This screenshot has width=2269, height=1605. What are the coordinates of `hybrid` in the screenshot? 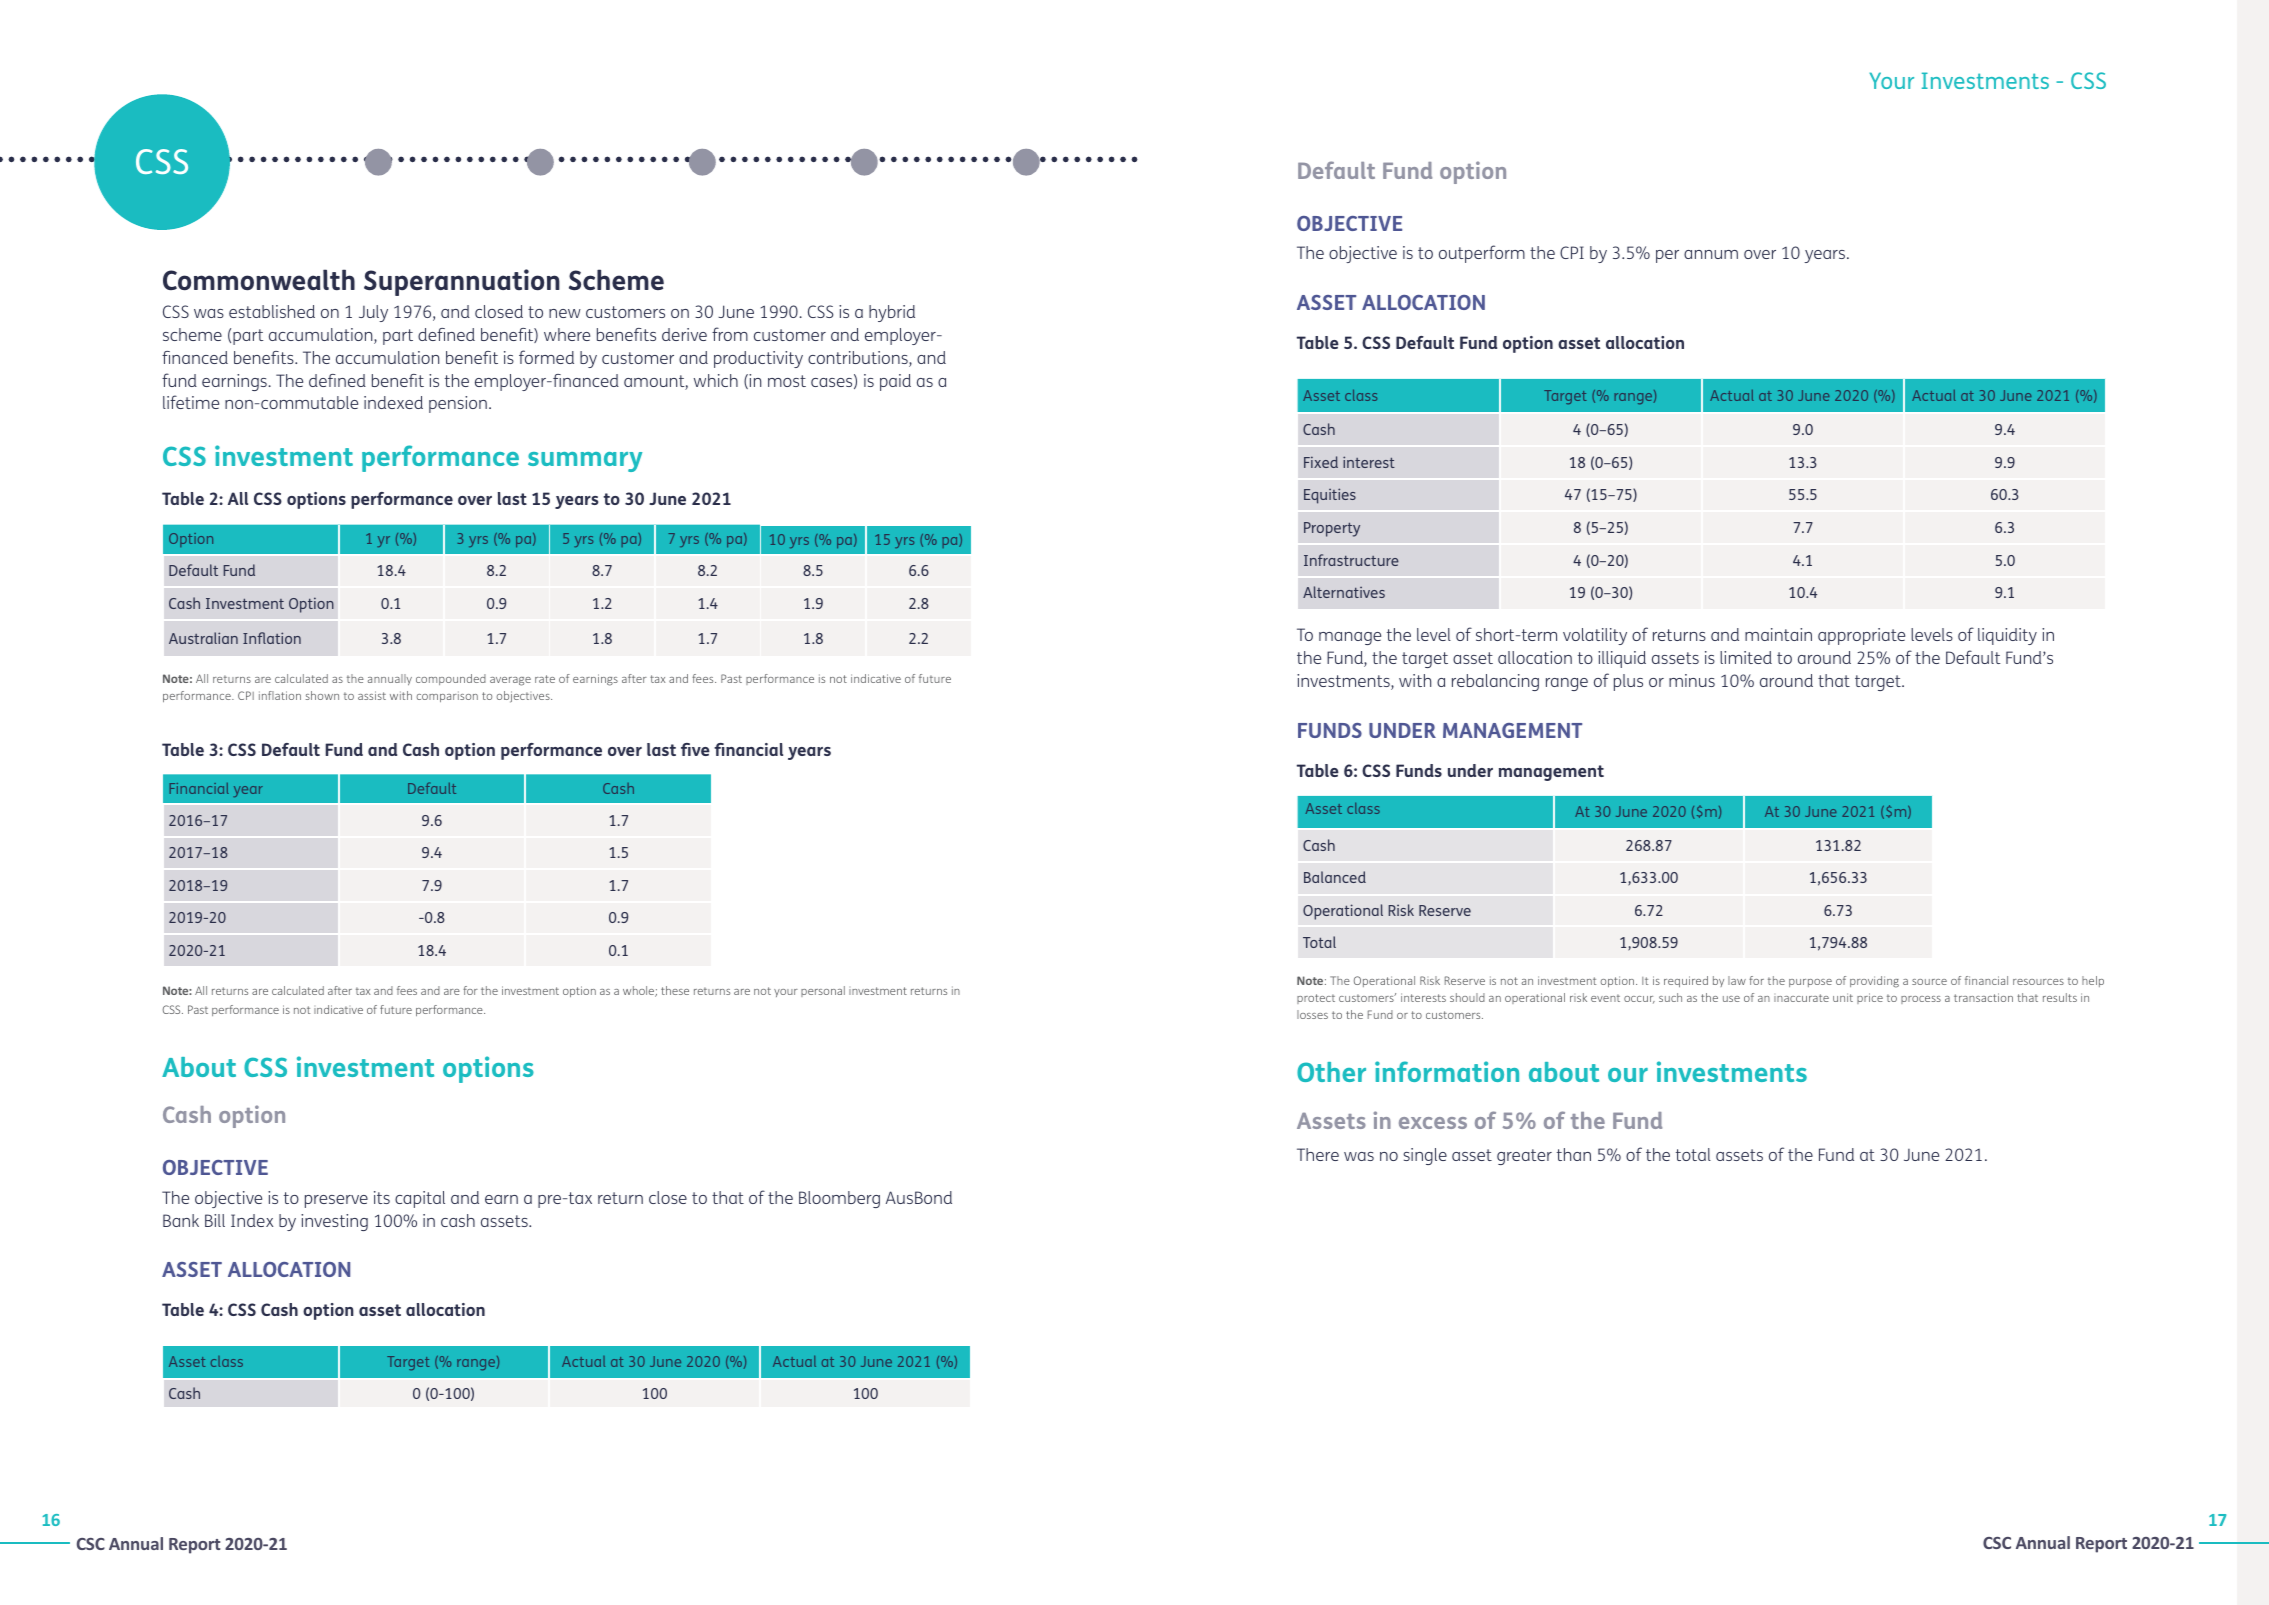 It's located at (892, 313).
